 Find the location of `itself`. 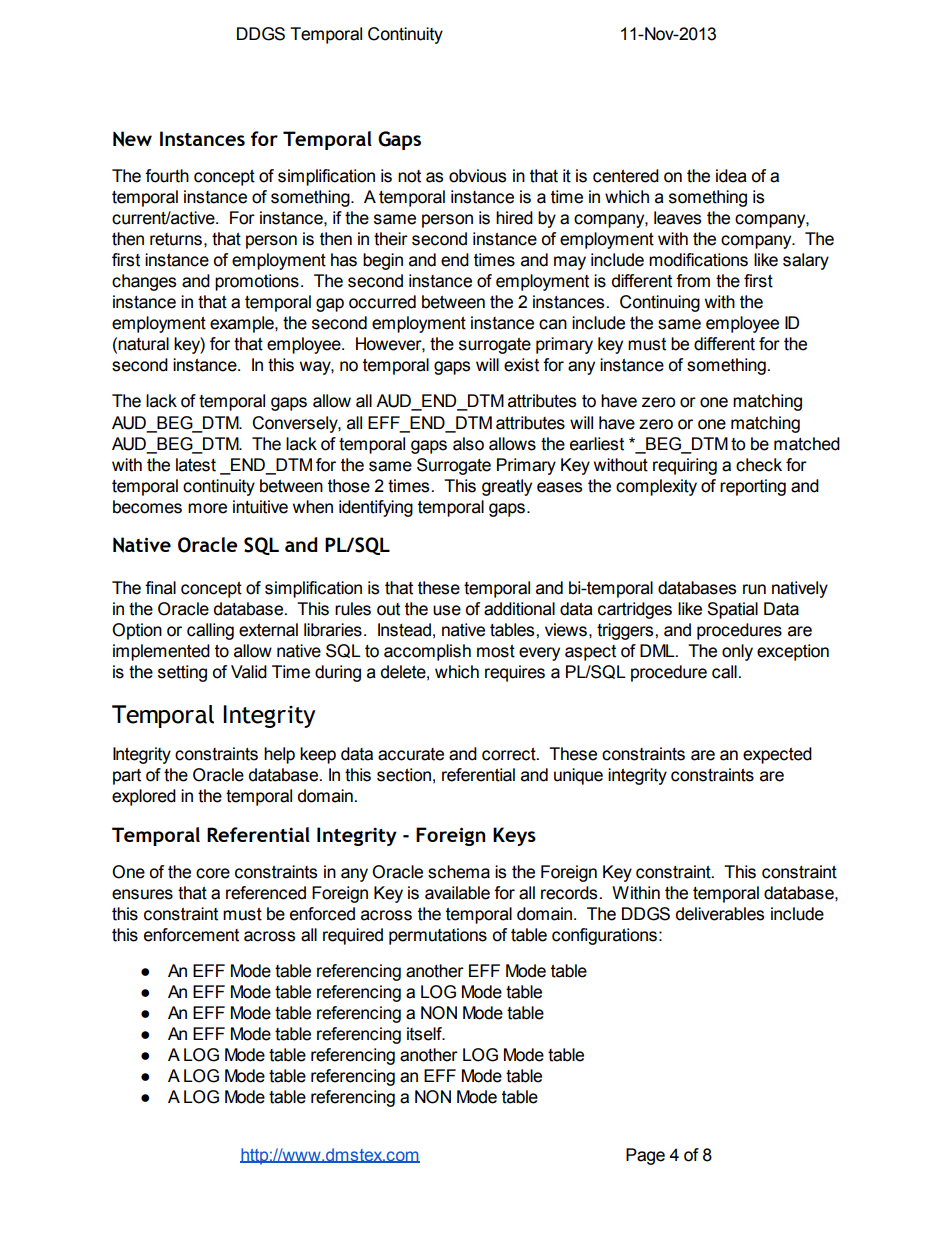

itself is located at coordinates (425, 1034).
